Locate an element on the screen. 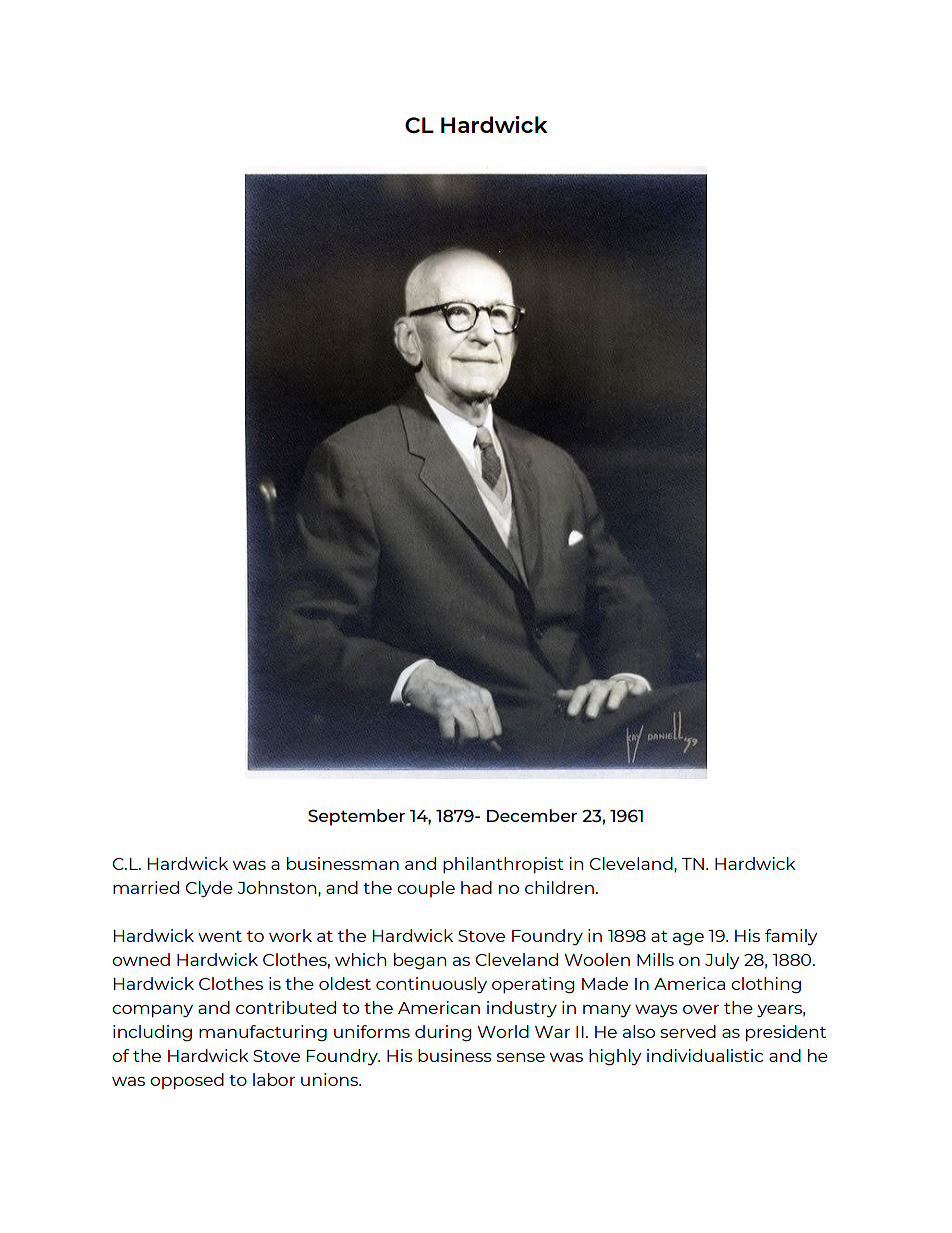  opposed is located at coordinates (187, 1081).
